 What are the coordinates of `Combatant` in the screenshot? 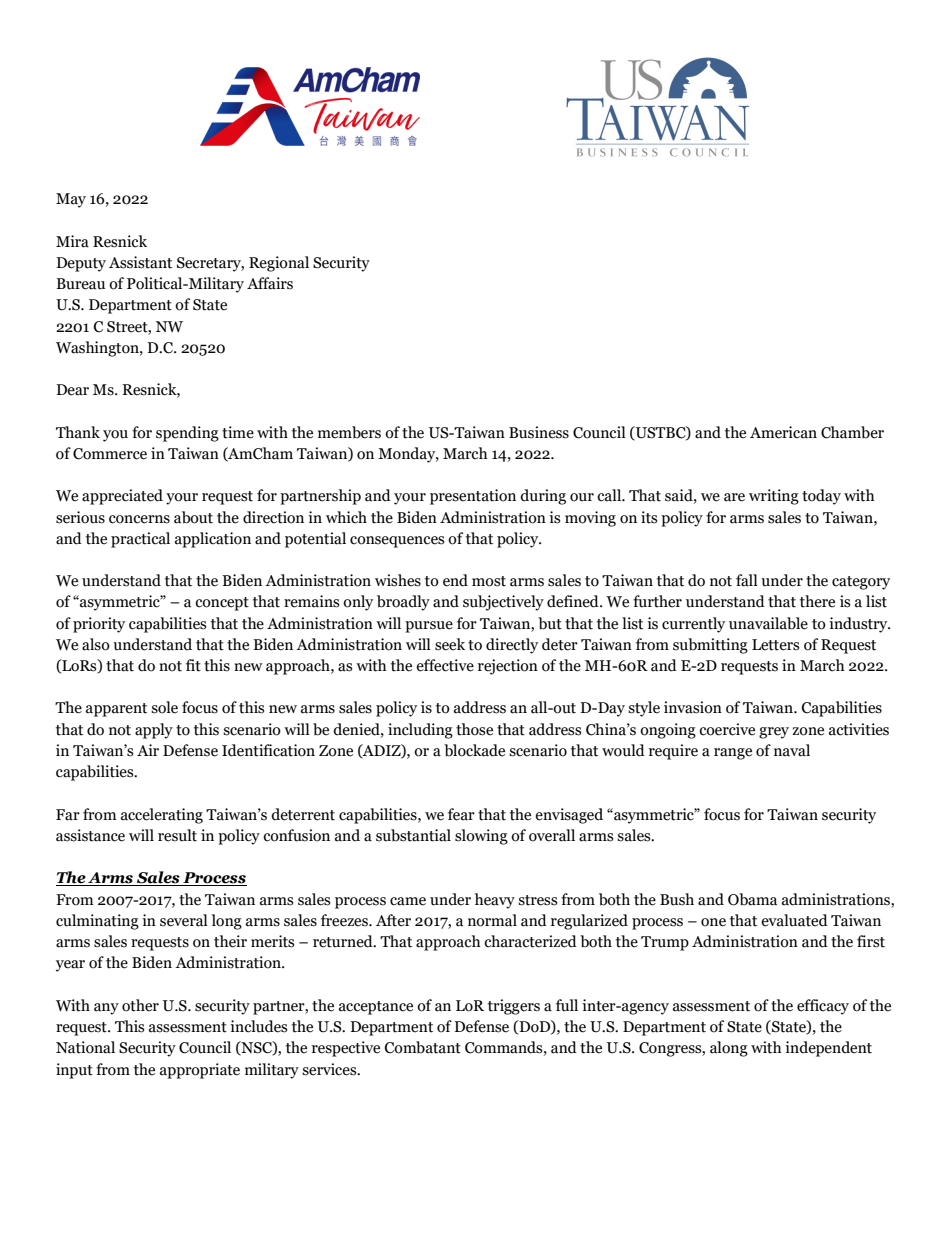 It's located at (423, 1047).
